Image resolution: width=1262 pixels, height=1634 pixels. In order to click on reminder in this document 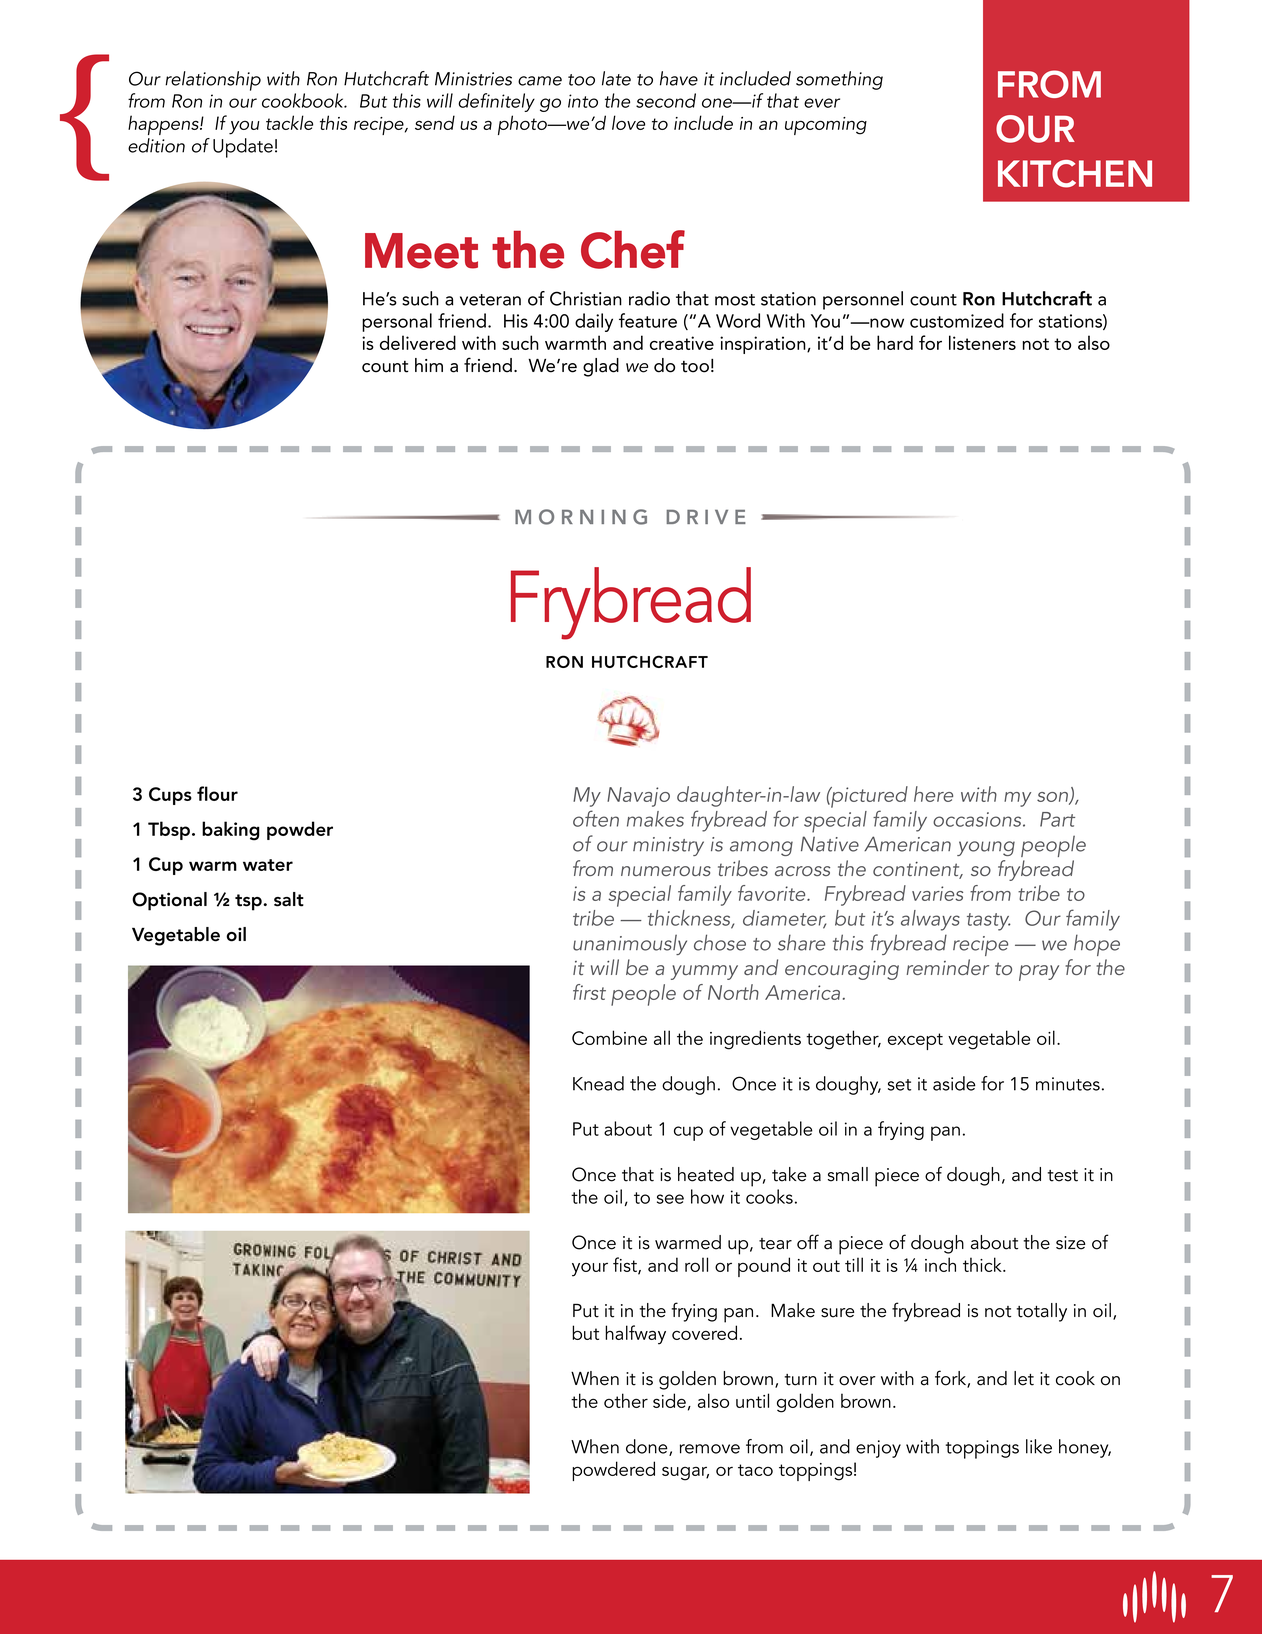, I will do `click(948, 967)`.
